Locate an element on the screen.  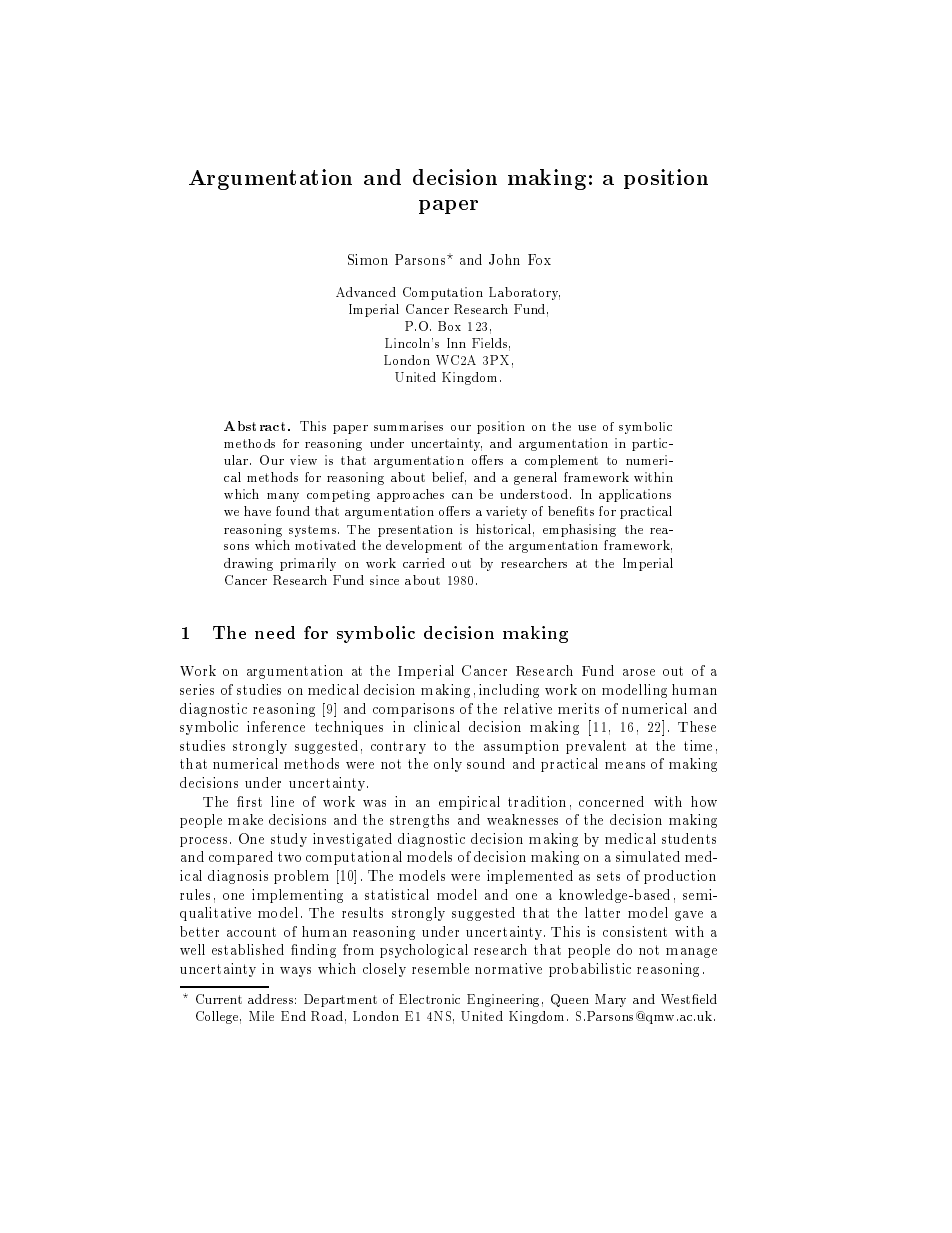
Fox is located at coordinates (539, 259).
